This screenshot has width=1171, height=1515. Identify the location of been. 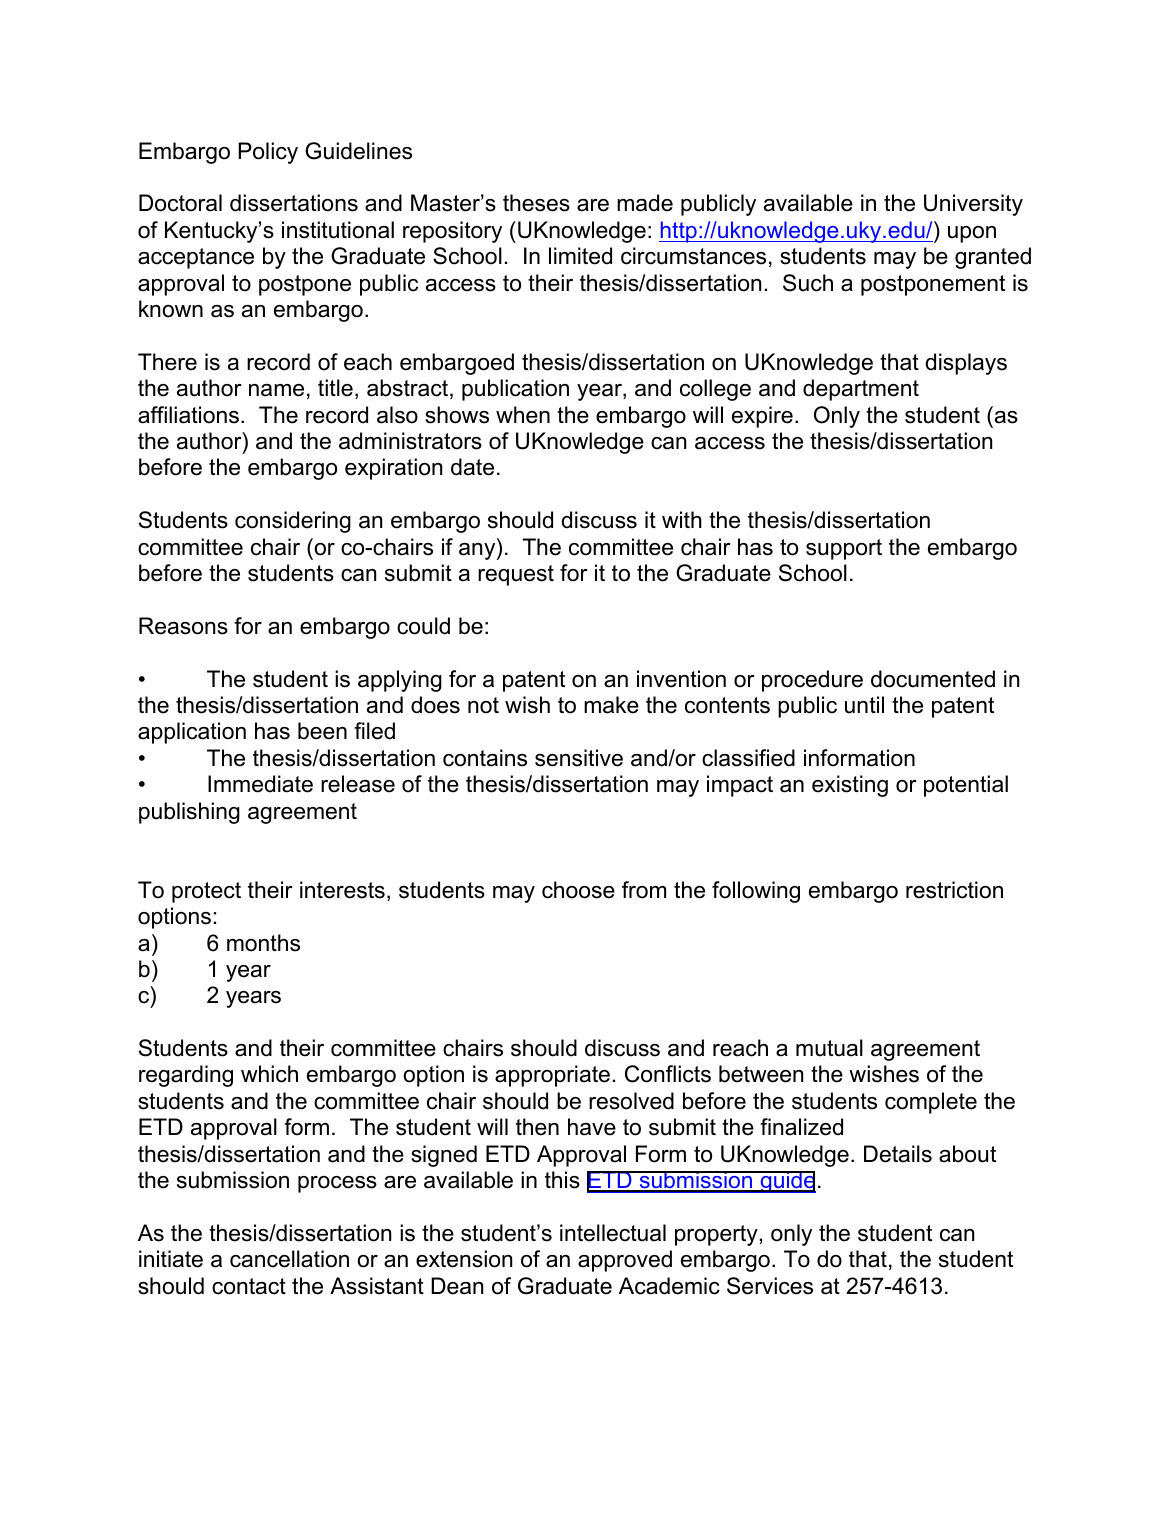
(322, 731).
